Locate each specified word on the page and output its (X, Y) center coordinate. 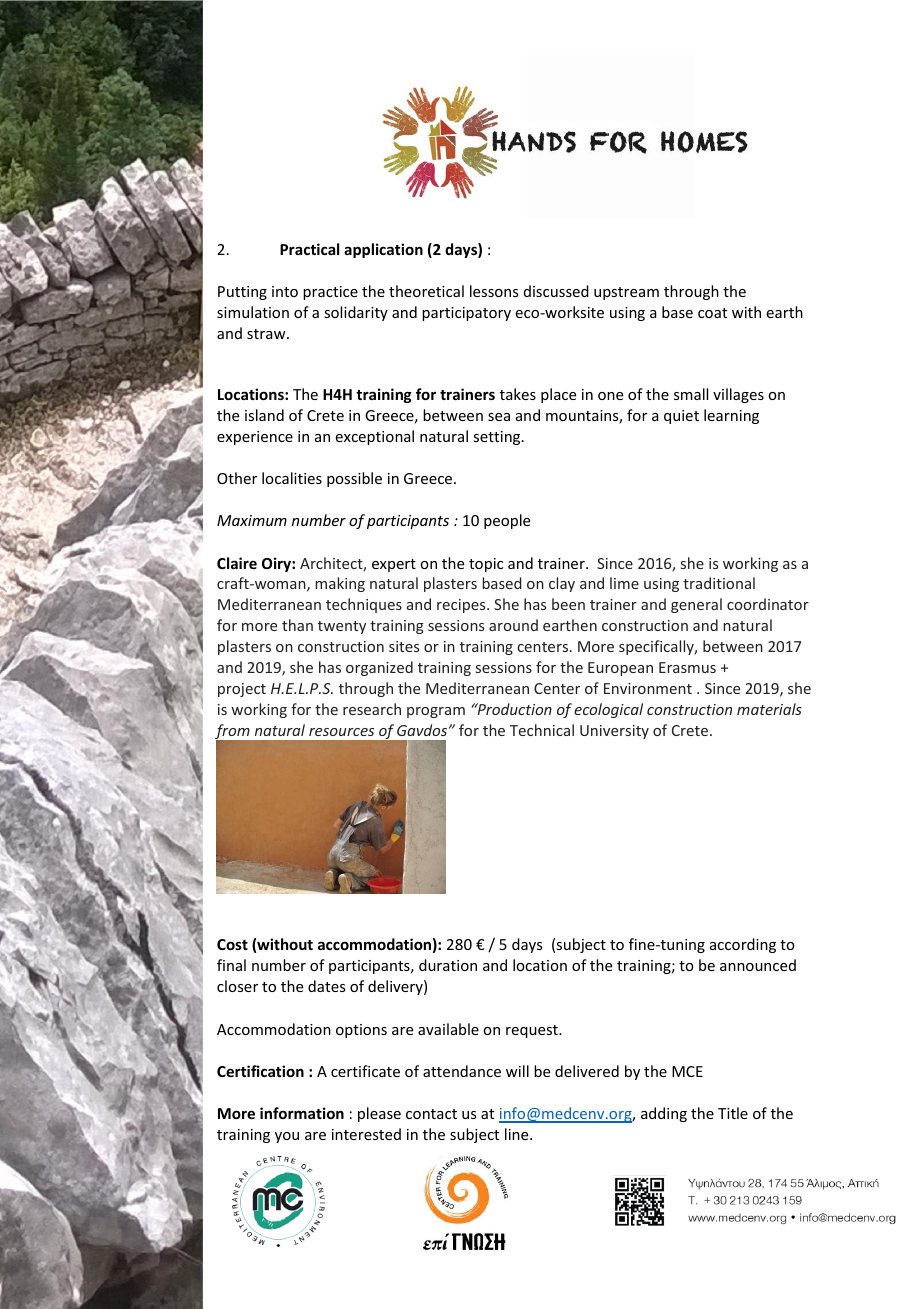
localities (292, 478)
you (287, 1137)
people (507, 521)
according (743, 945)
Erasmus (687, 667)
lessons (494, 291)
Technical (542, 730)
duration (448, 965)
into (285, 291)
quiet (681, 417)
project (242, 690)
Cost (232, 944)
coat (712, 313)
